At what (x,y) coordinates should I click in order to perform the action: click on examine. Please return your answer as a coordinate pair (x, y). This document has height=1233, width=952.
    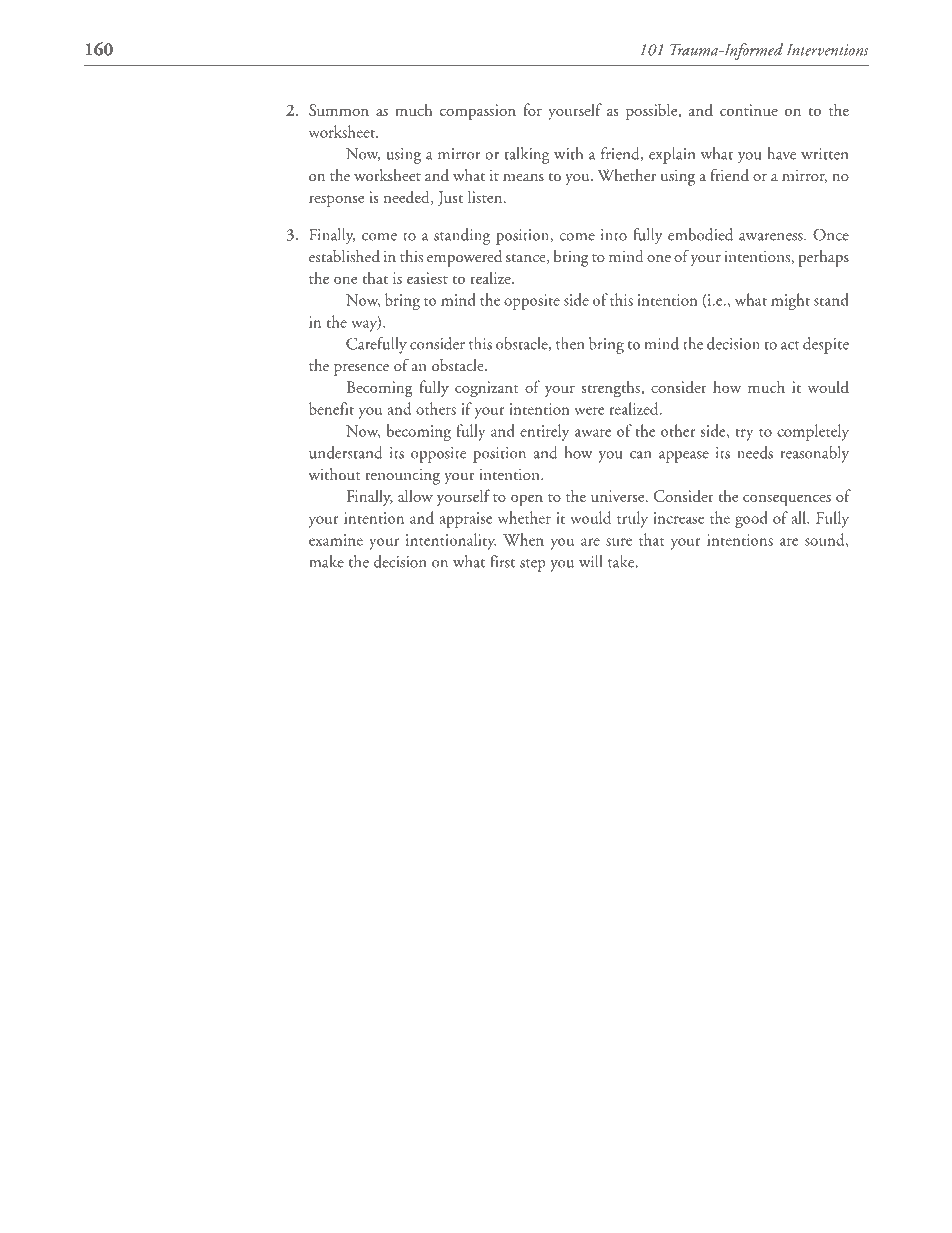
    Looking at the image, I should click on (336, 540).
